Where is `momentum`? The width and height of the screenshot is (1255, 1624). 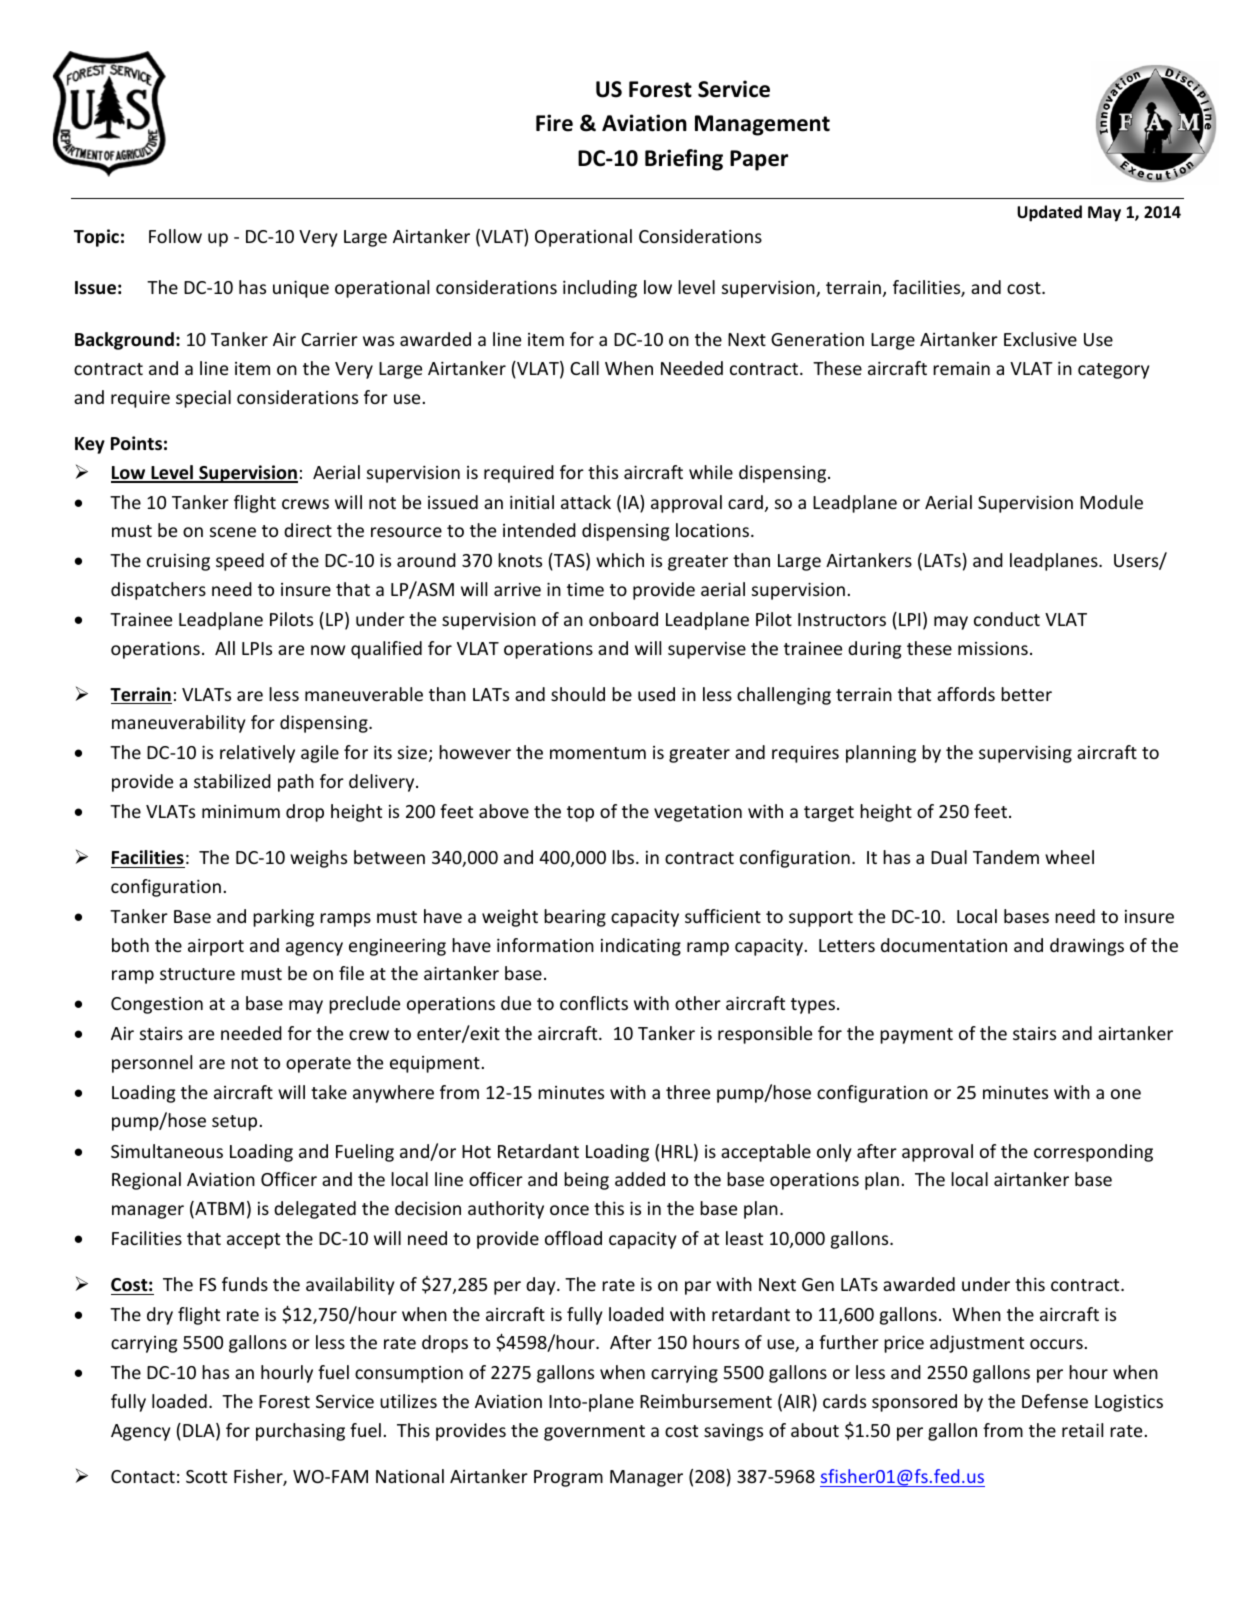 momentum is located at coordinates (598, 753).
